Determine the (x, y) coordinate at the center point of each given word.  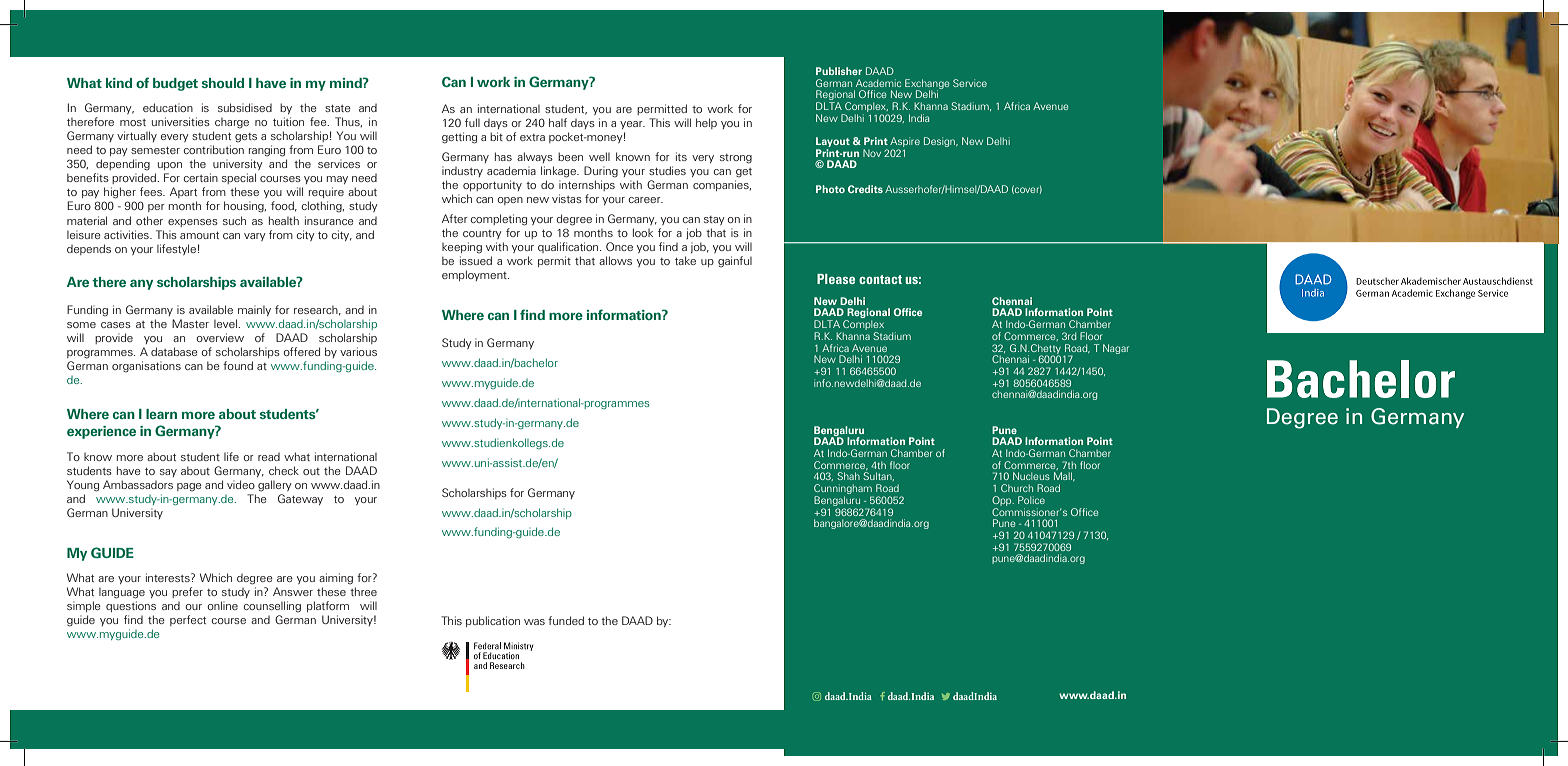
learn (161, 414)
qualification (569, 247)
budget (175, 84)
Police (1031, 500)
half (558, 122)
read (269, 457)
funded (566, 620)
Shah (848, 476)
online (223, 605)
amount (199, 235)
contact (880, 279)
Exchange (927, 85)
